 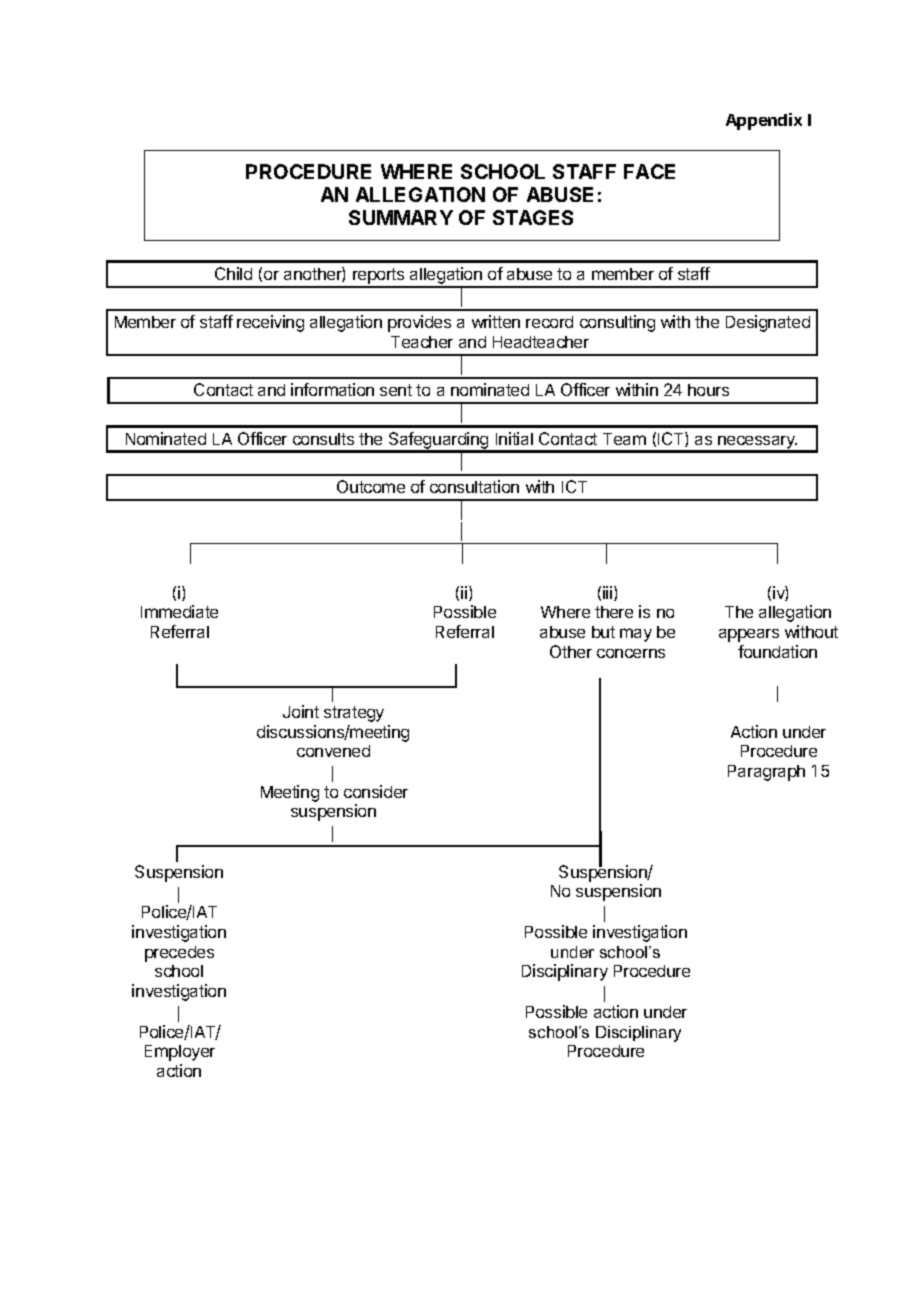 I want to click on strategy, so click(x=354, y=714).
